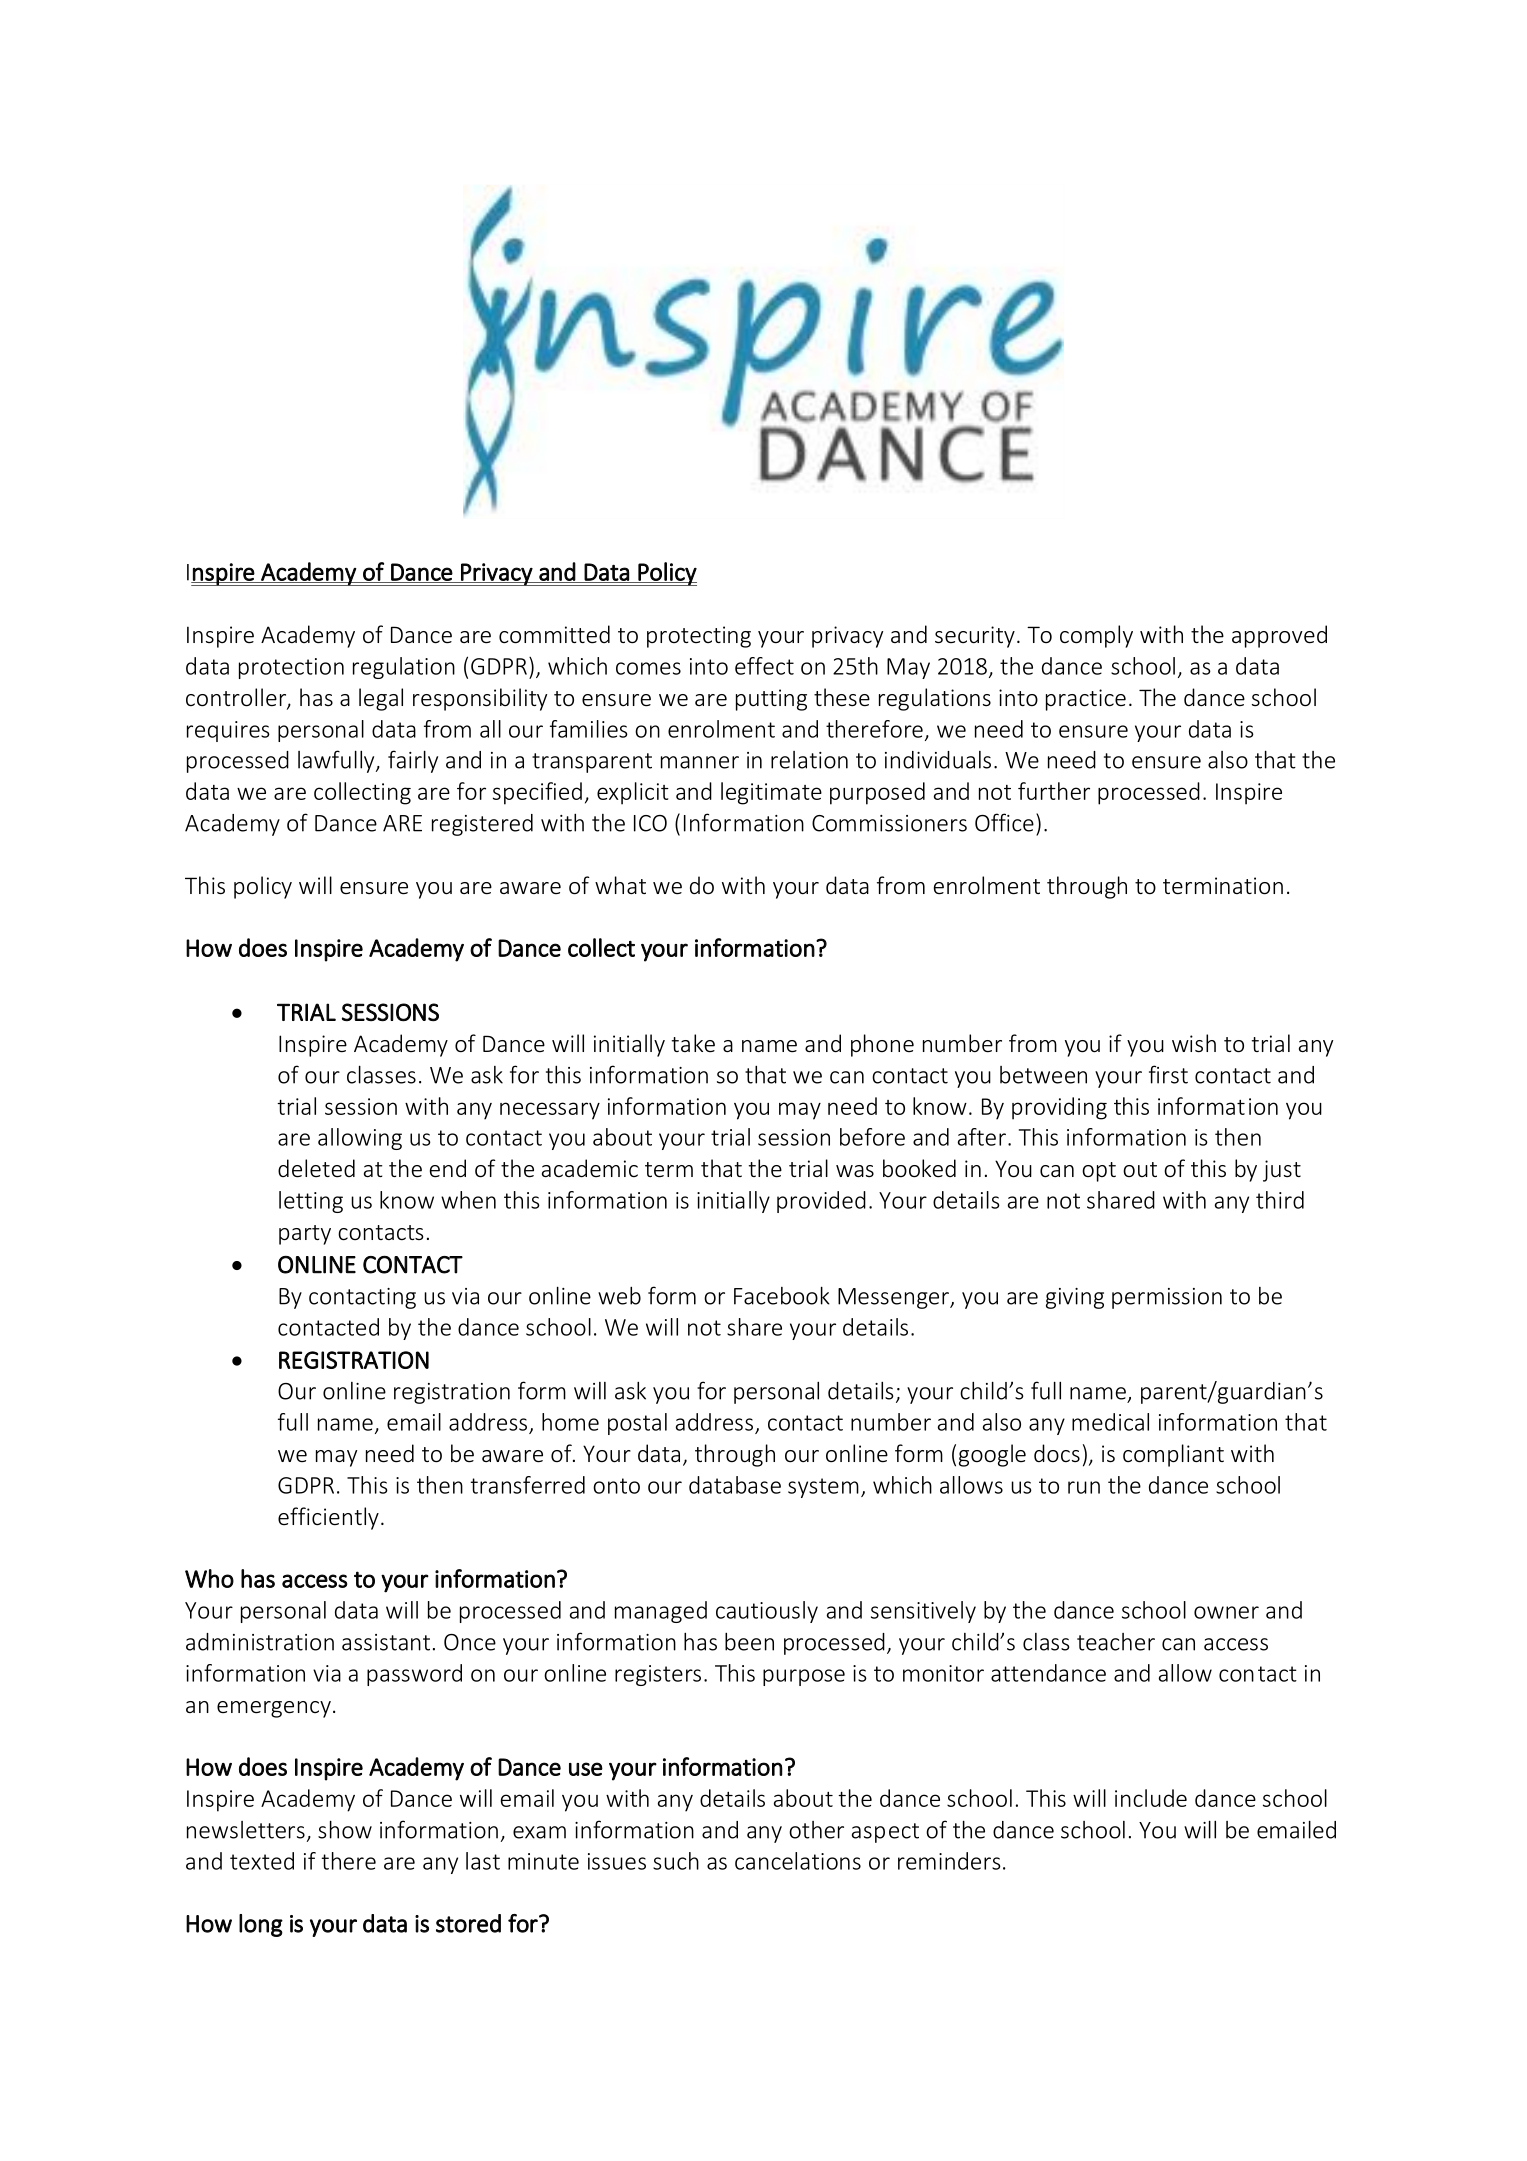 This document has width=1527, height=2161. I want to click on practice, so click(1086, 700).
